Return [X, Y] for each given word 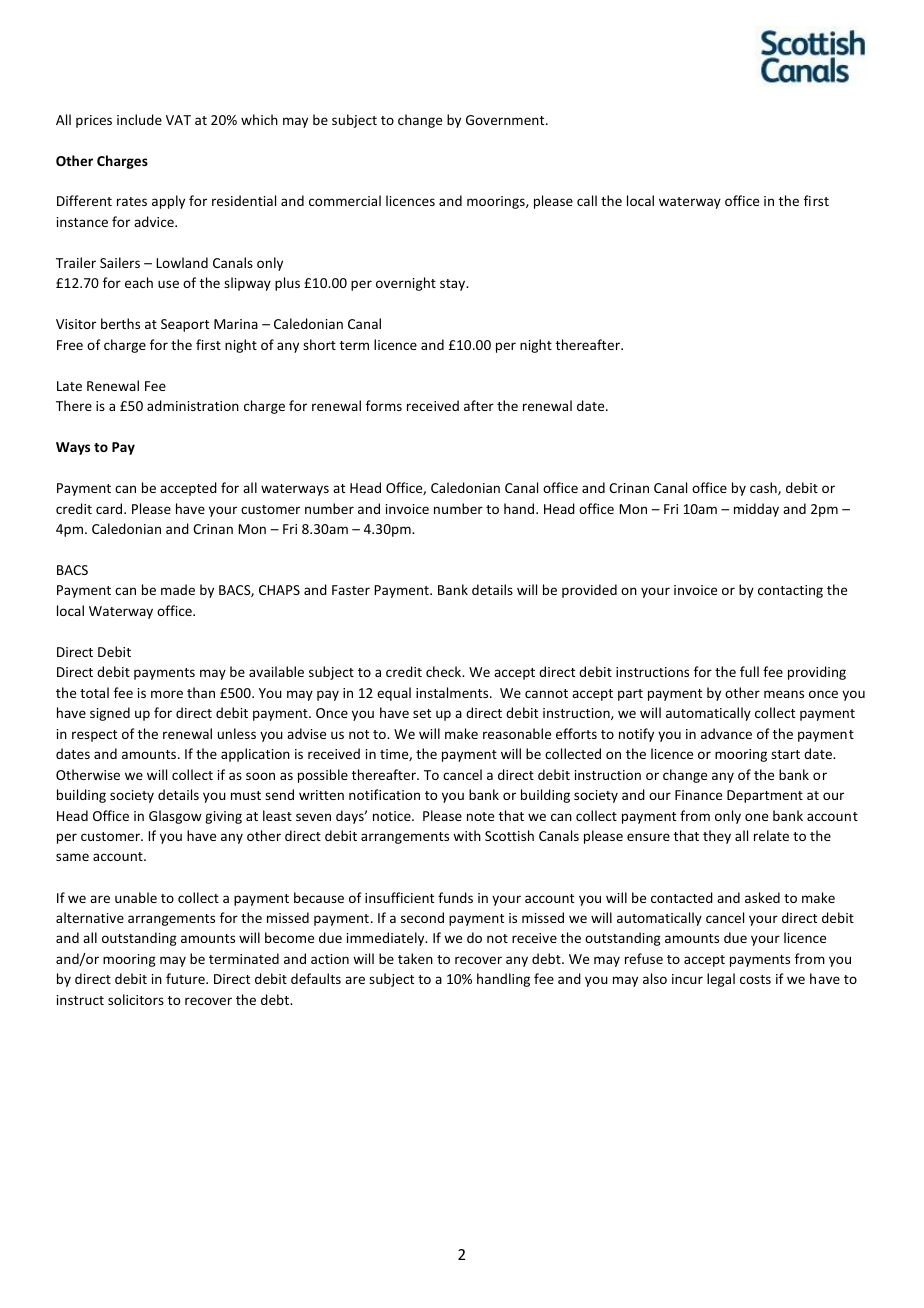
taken [415, 958]
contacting [790, 591]
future [186, 978]
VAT [178, 120]
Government [506, 120]
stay [454, 285]
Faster [351, 590]
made [178, 589]
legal [721, 980]
